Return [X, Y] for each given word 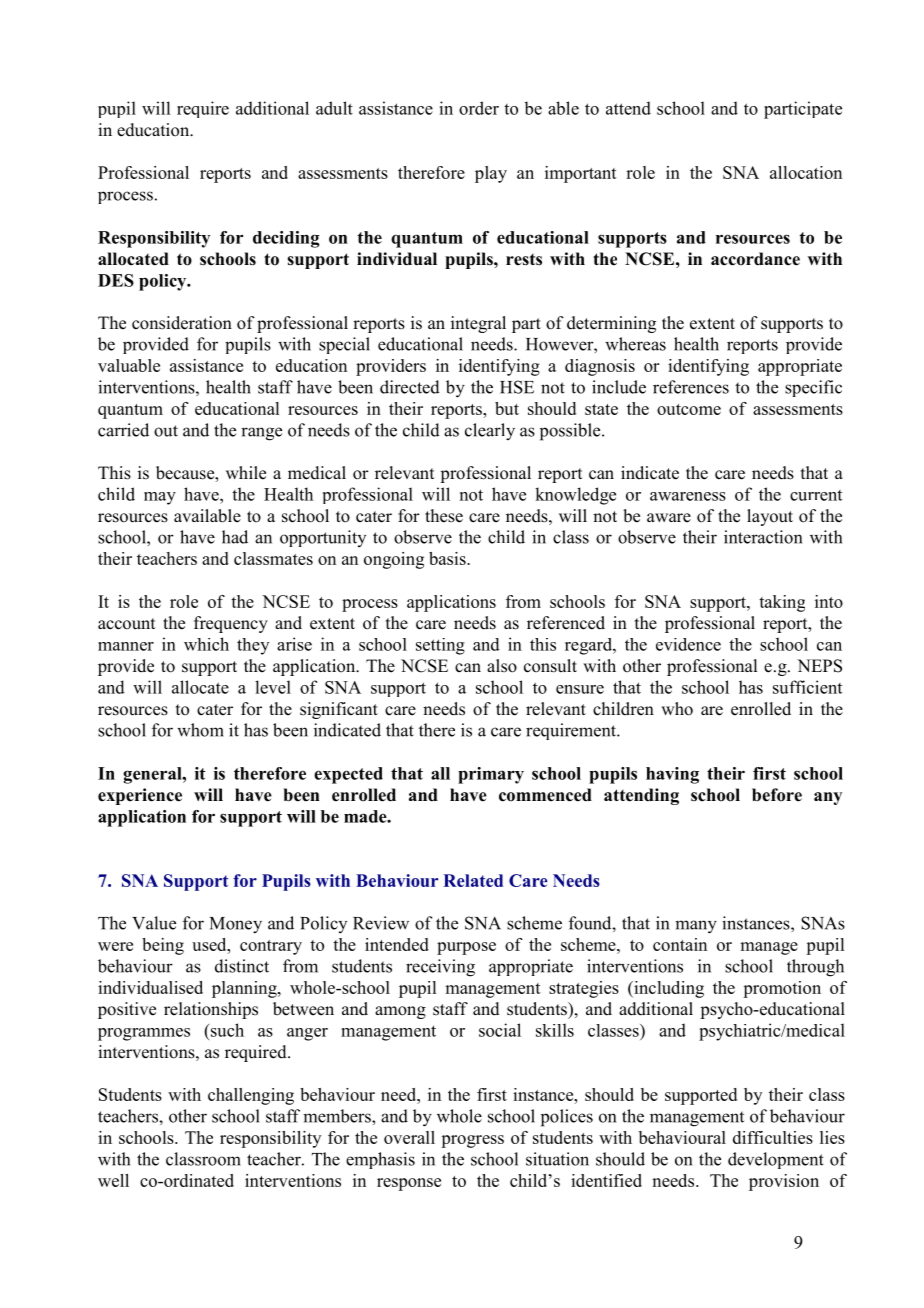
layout [770, 517]
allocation [806, 172]
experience [140, 796]
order [479, 108]
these [444, 516]
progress [472, 1141]
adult [334, 108]
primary [491, 775]
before [777, 795]
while [246, 473]
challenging [251, 1096]
